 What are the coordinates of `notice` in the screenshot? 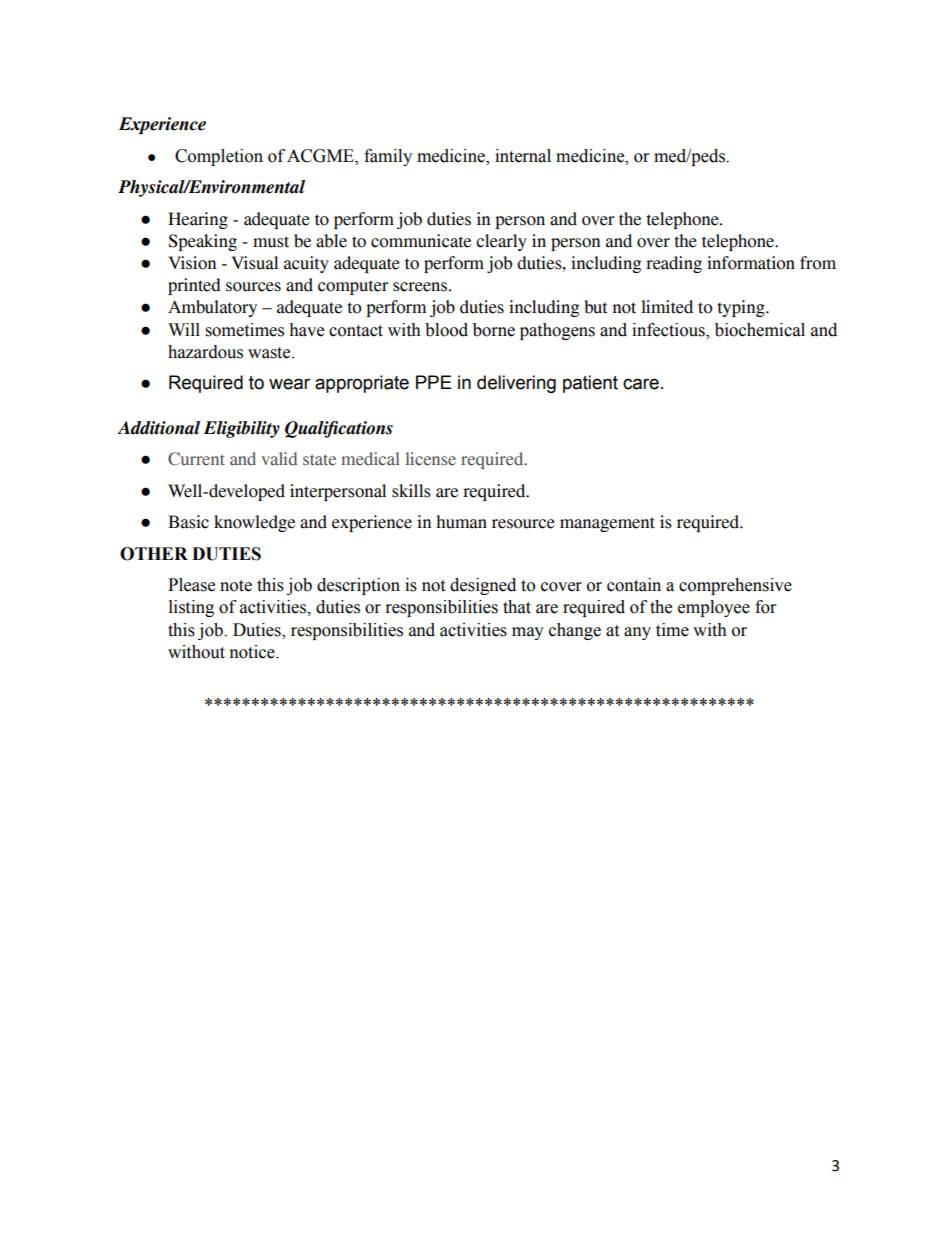 It's located at (253, 652).
